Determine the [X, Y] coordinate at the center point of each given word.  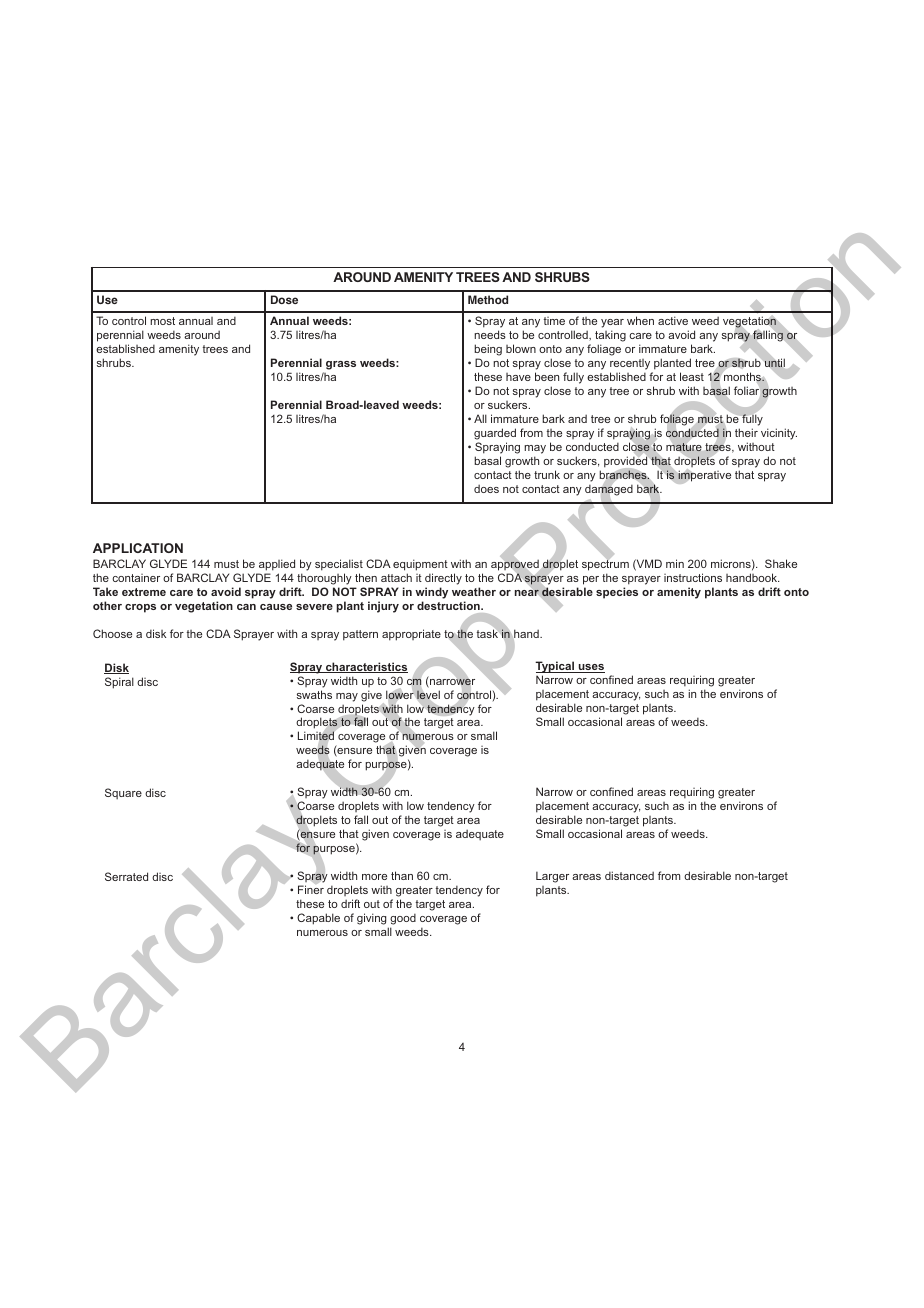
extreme [144, 592]
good [402, 921]
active [673, 320]
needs [490, 334]
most [162, 321]
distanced [629, 875]
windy [431, 593]
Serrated [126, 876]
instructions [693, 577]
